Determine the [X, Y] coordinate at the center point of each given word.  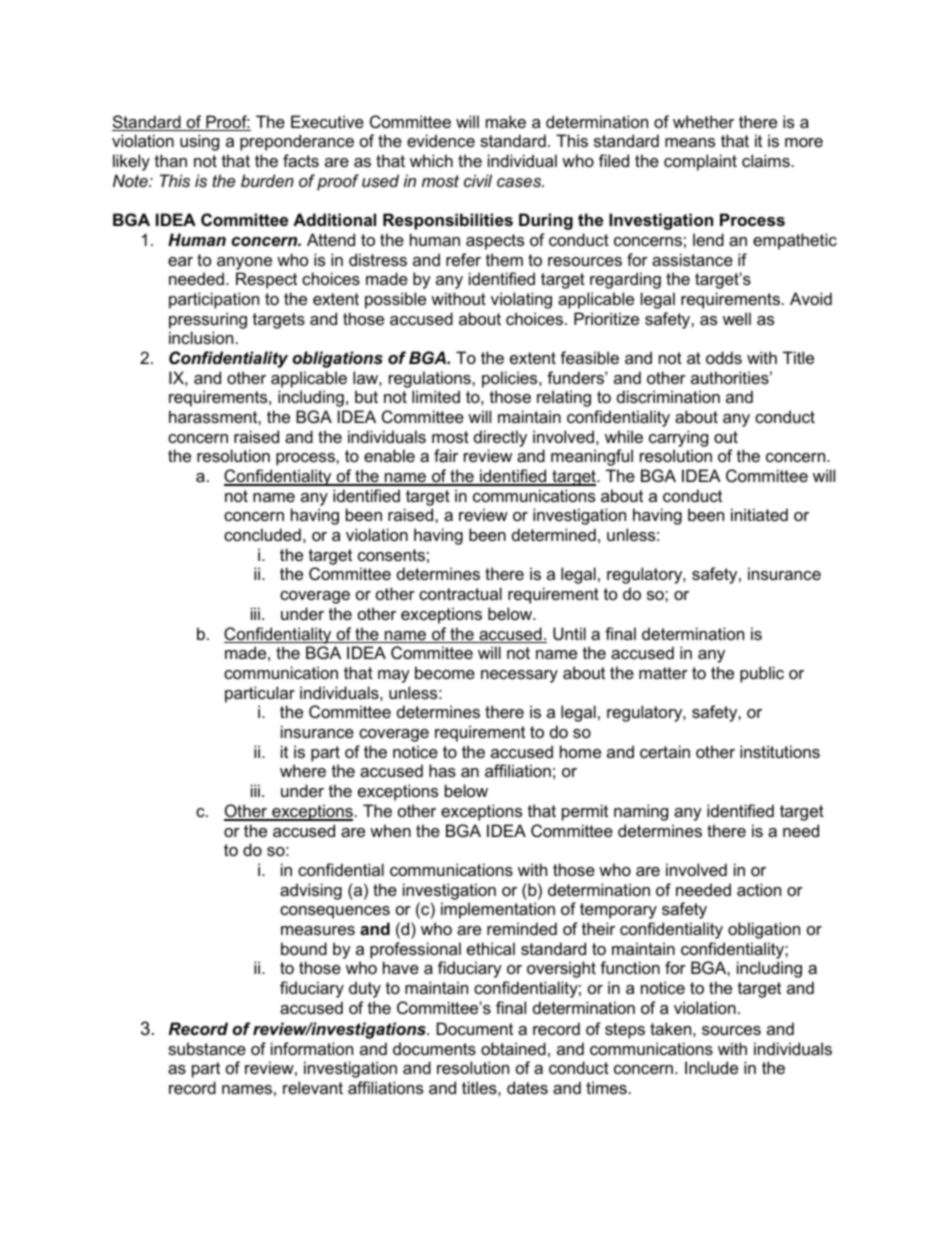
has [442, 770]
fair [446, 455]
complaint [700, 162]
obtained [513, 1048]
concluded [262, 534]
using [199, 142]
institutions [780, 751]
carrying [678, 438]
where [303, 770]
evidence [441, 140]
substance [207, 1048]
